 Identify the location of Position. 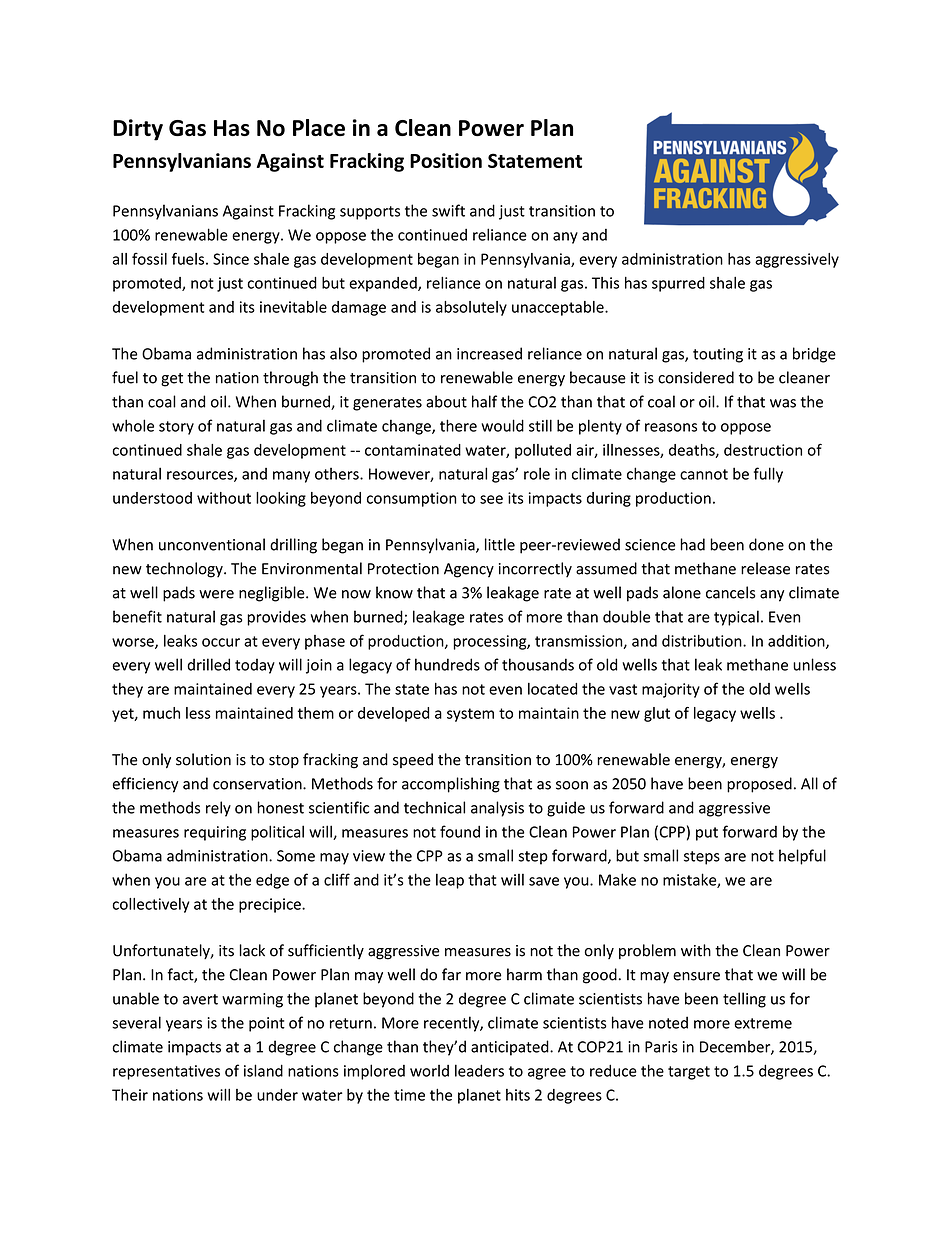
(446, 160).
